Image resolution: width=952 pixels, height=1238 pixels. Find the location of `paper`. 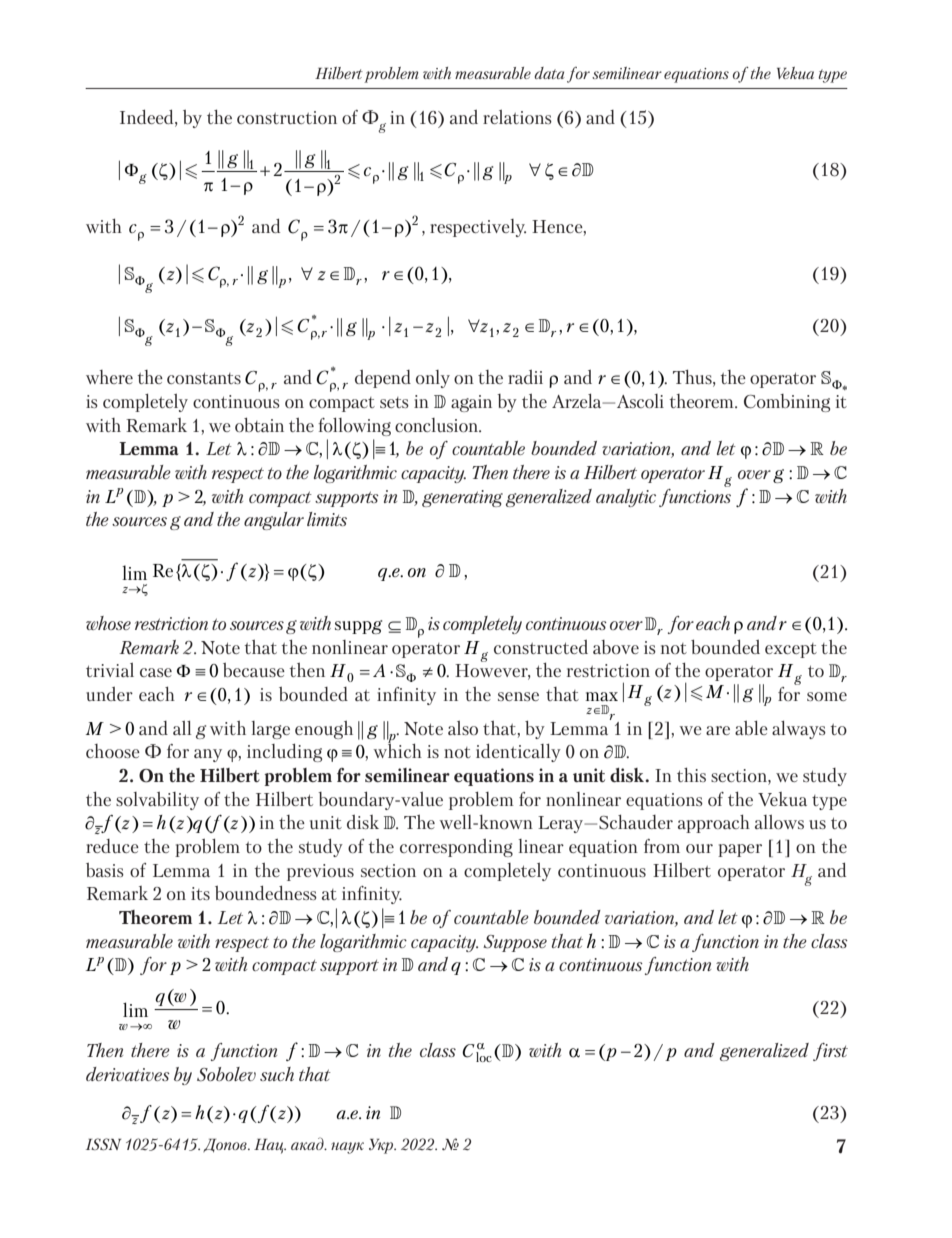

paper is located at coordinates (740, 850).
